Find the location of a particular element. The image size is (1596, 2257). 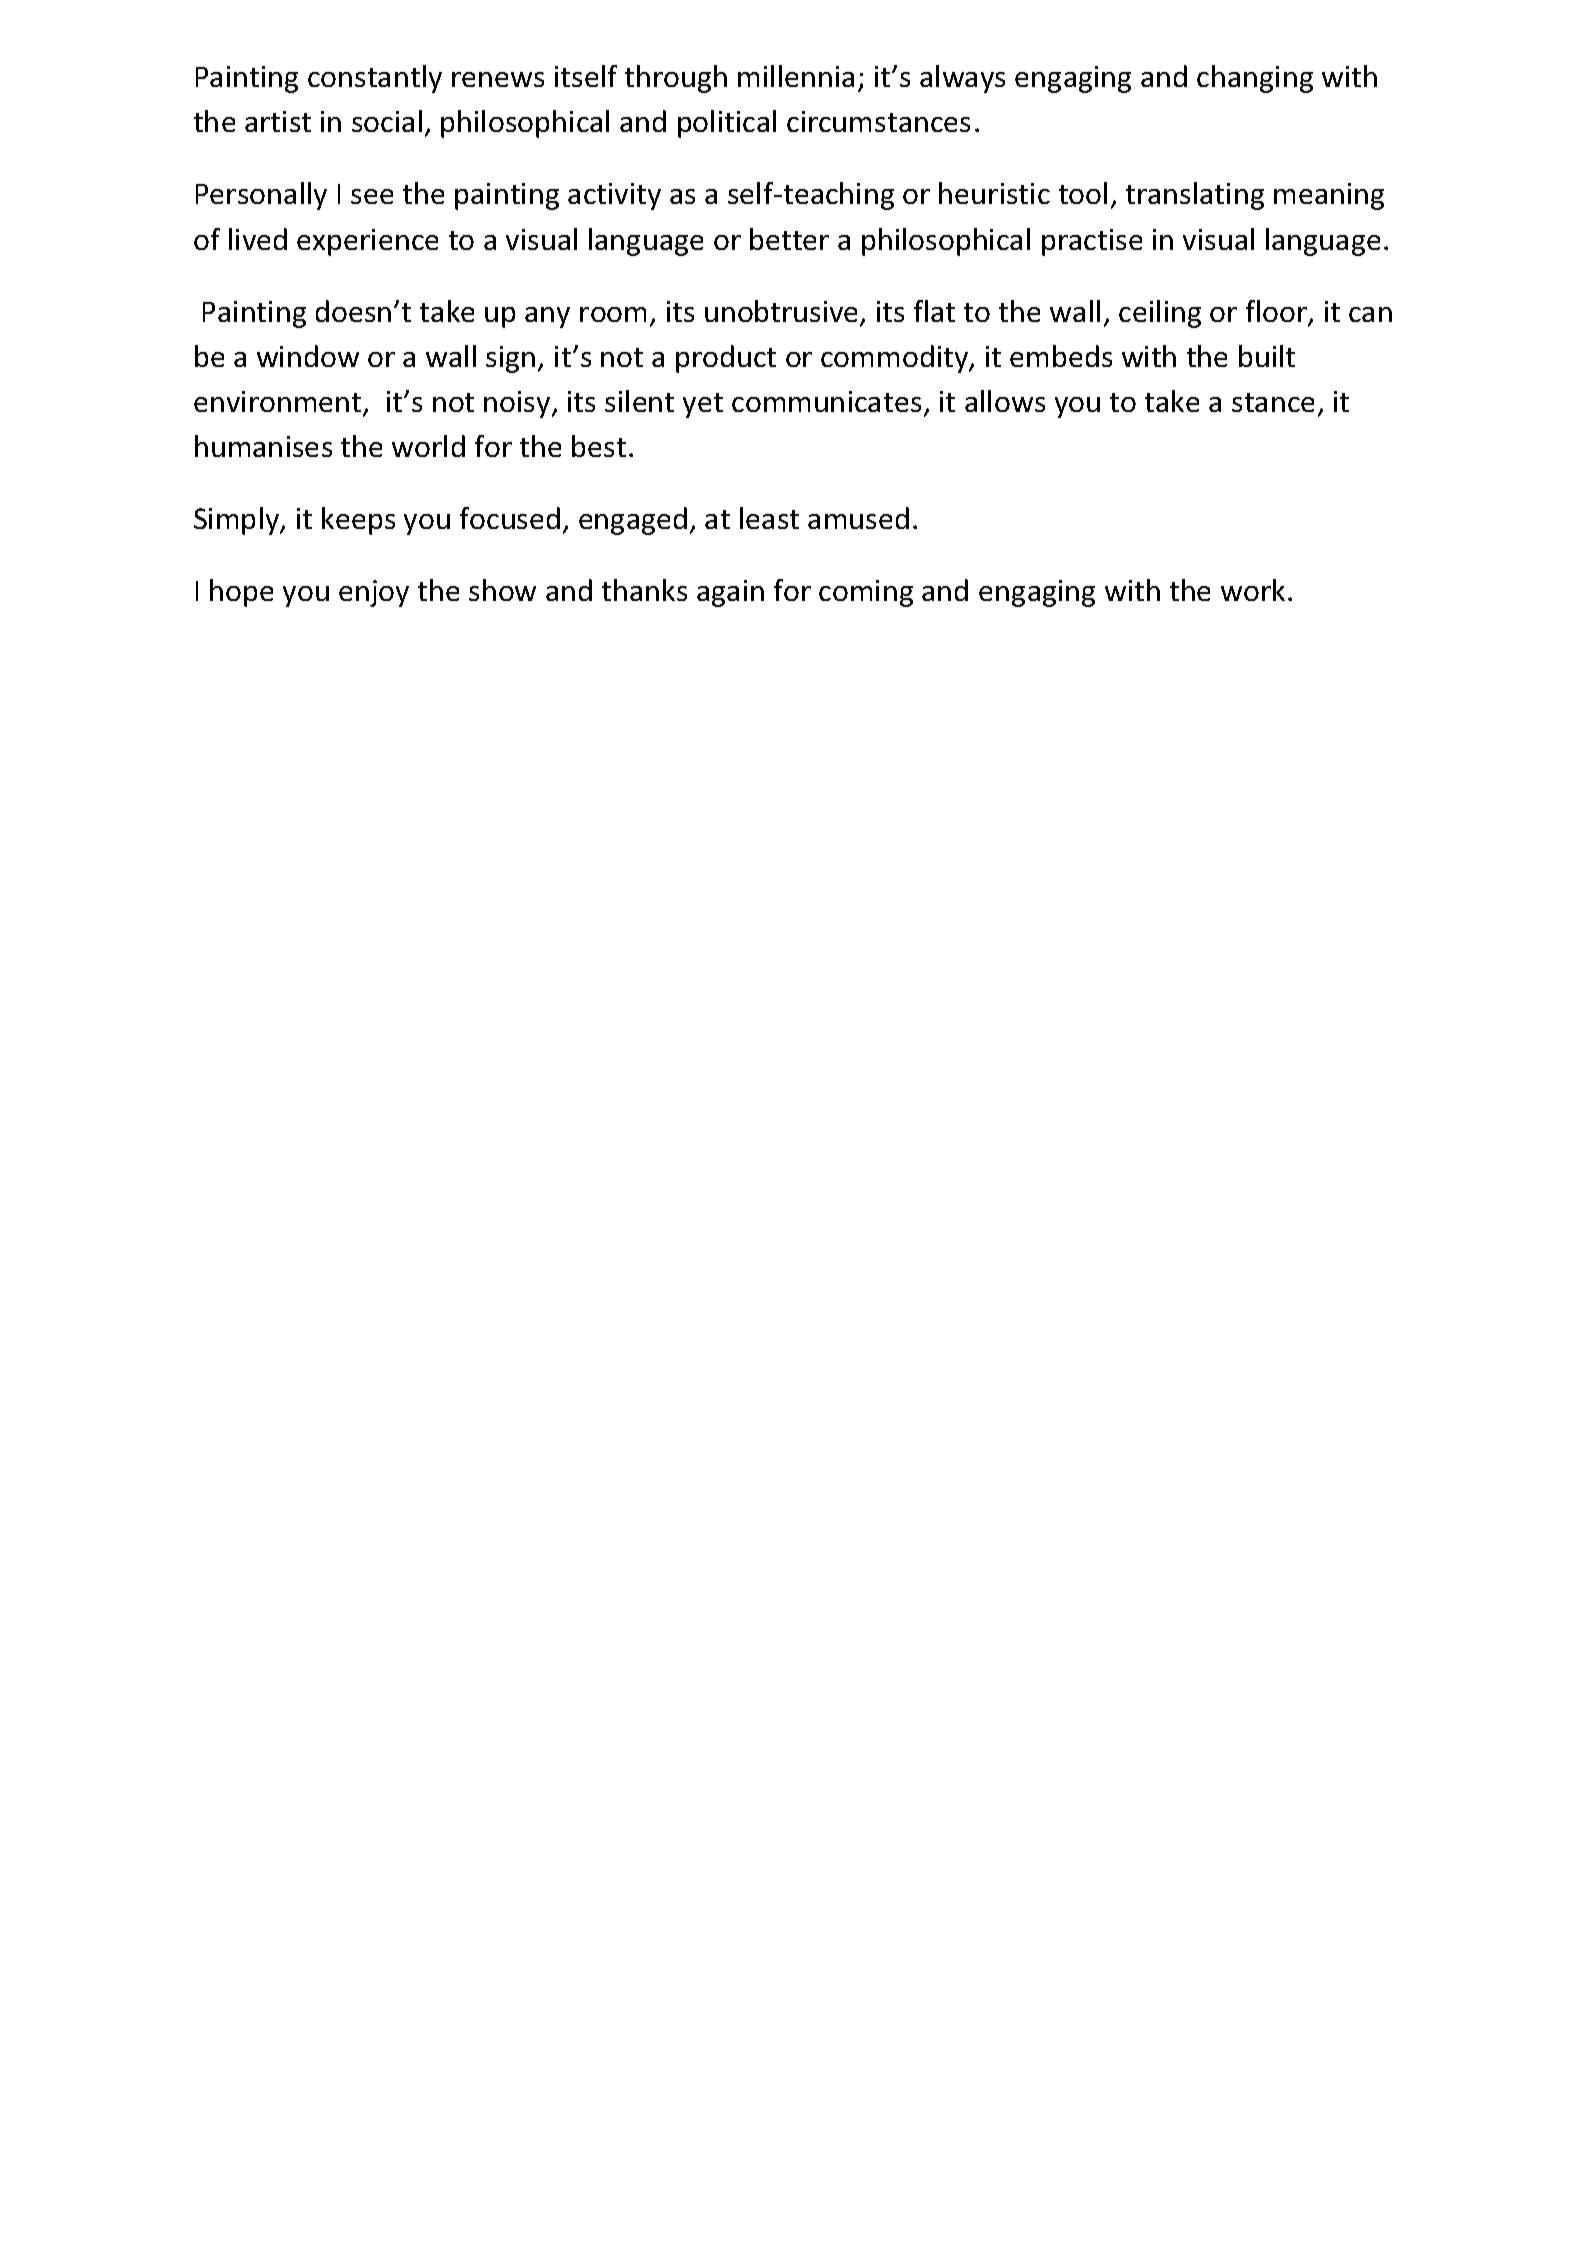

enjoy is located at coordinates (374, 593).
